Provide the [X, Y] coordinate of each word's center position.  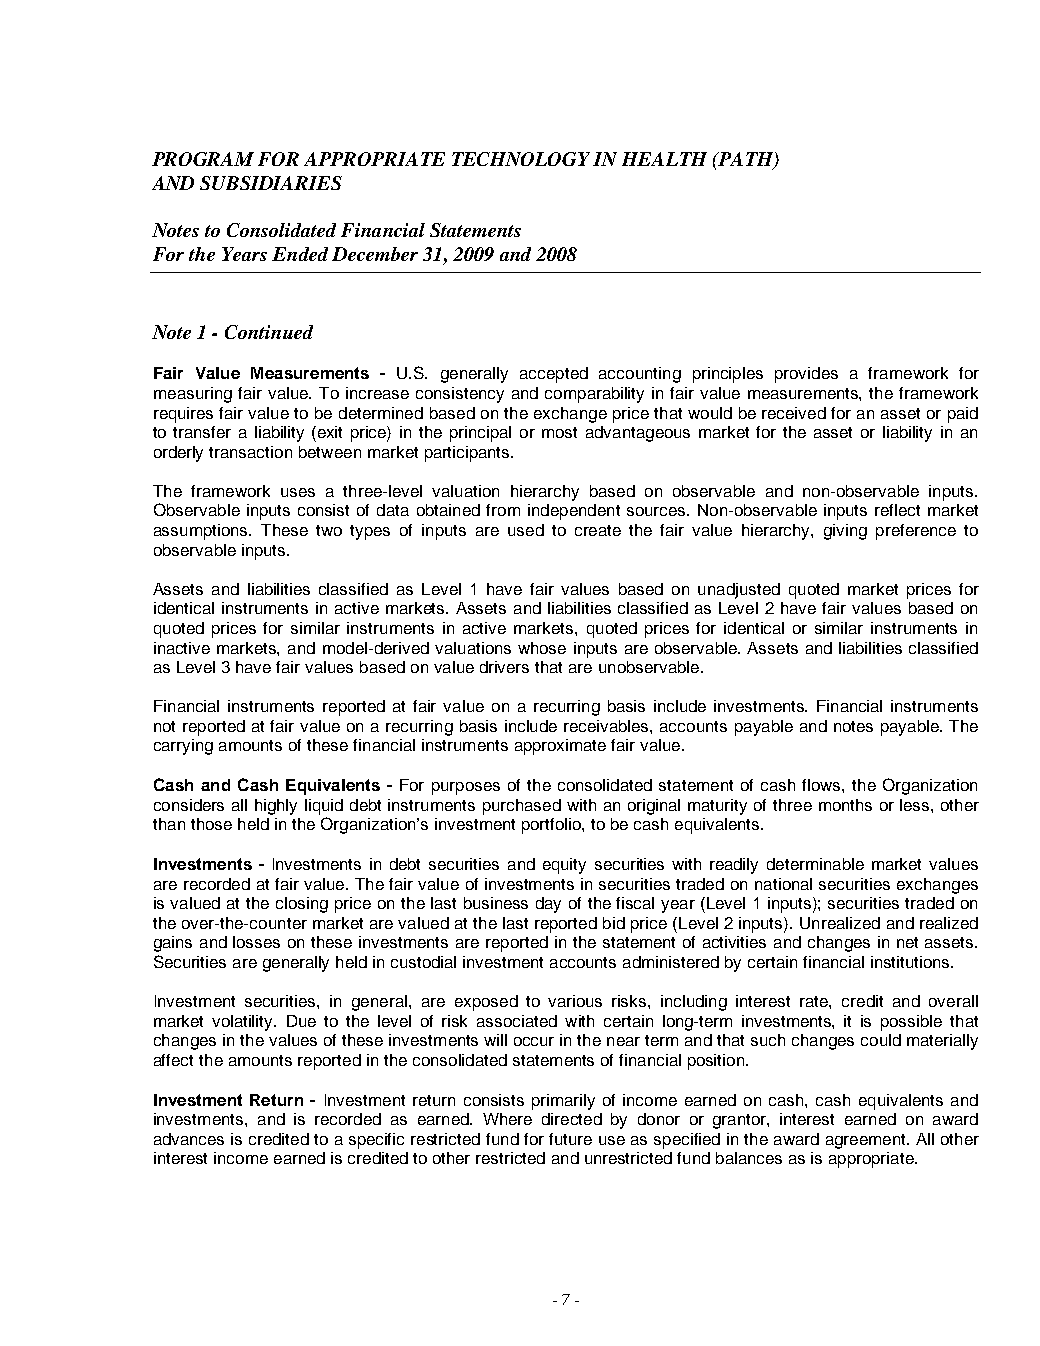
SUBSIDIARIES [271, 183]
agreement [867, 1141]
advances [189, 1139]
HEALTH [664, 159]
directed [572, 1119]
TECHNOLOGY [521, 159]
